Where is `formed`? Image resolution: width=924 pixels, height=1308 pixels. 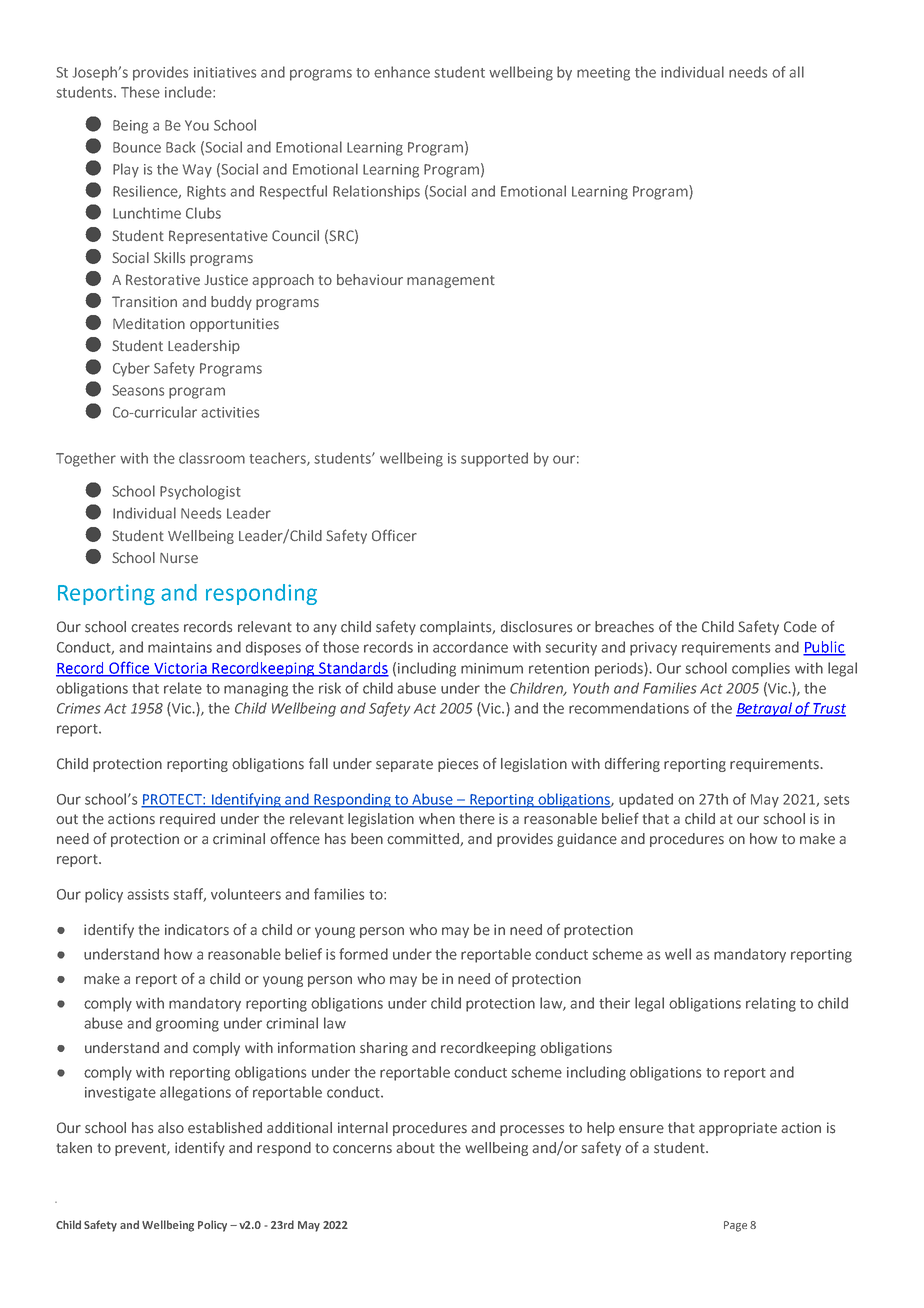
formed is located at coordinates (363, 954).
